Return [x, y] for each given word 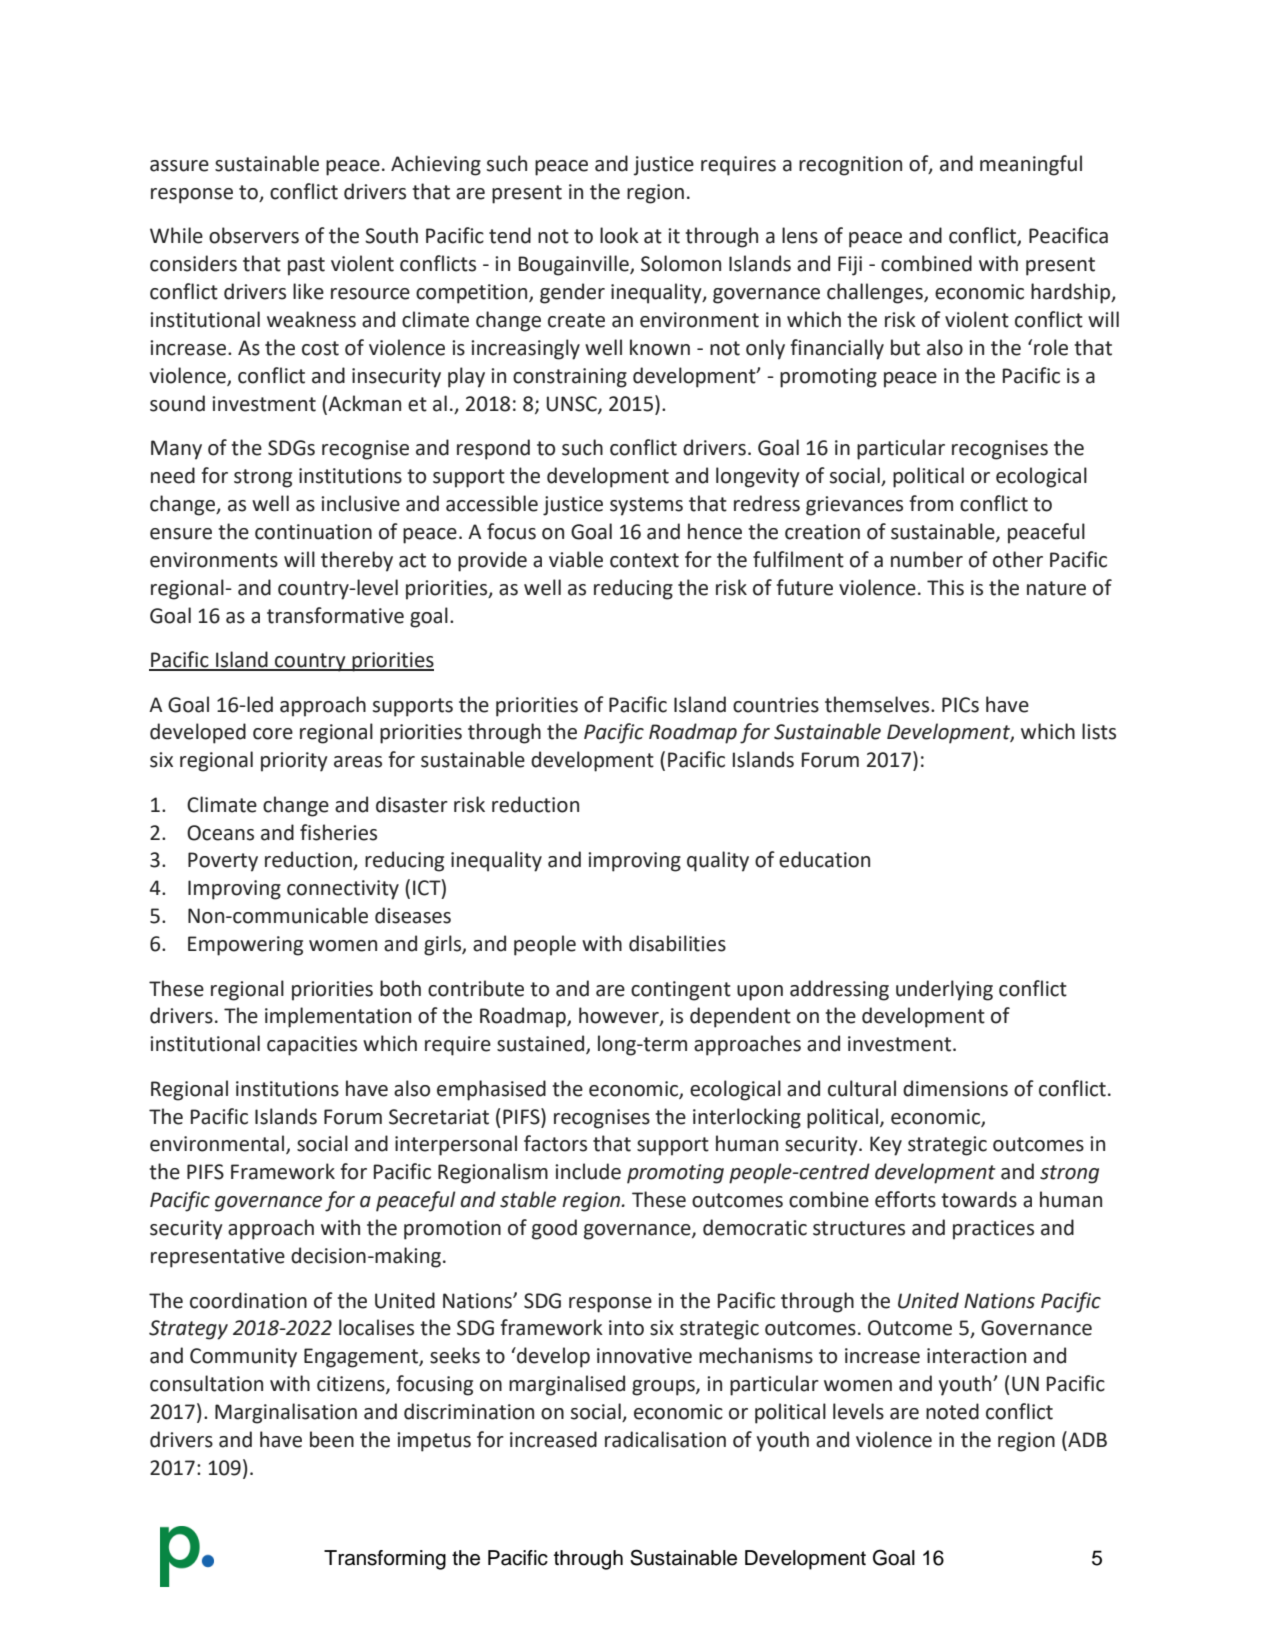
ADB [1086, 1439]
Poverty [223, 862]
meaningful [1031, 165]
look [619, 235]
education [824, 859]
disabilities [677, 943]
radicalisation [665, 1439]
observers [254, 235]
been [332, 1439]
